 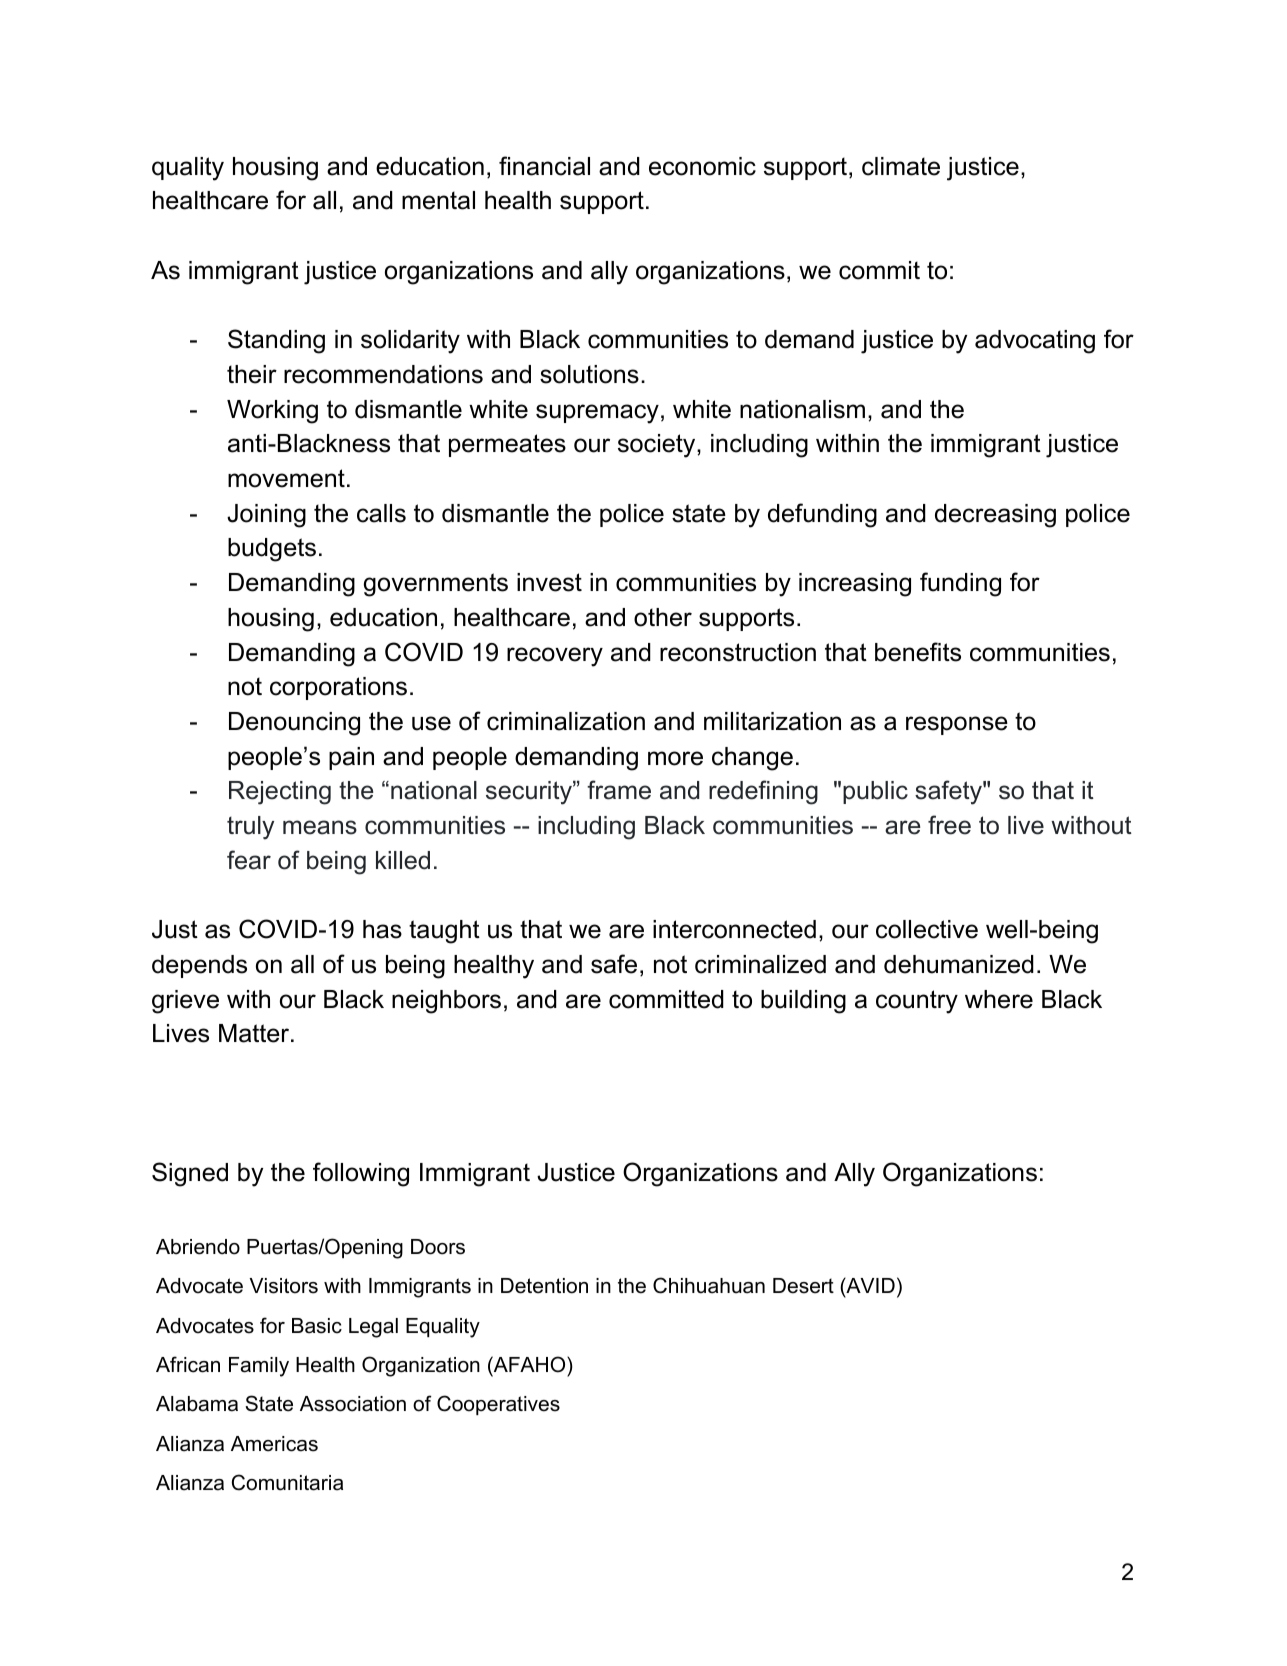 What do you see at coordinates (438, 200) in the document?
I see `mental` at bounding box center [438, 200].
